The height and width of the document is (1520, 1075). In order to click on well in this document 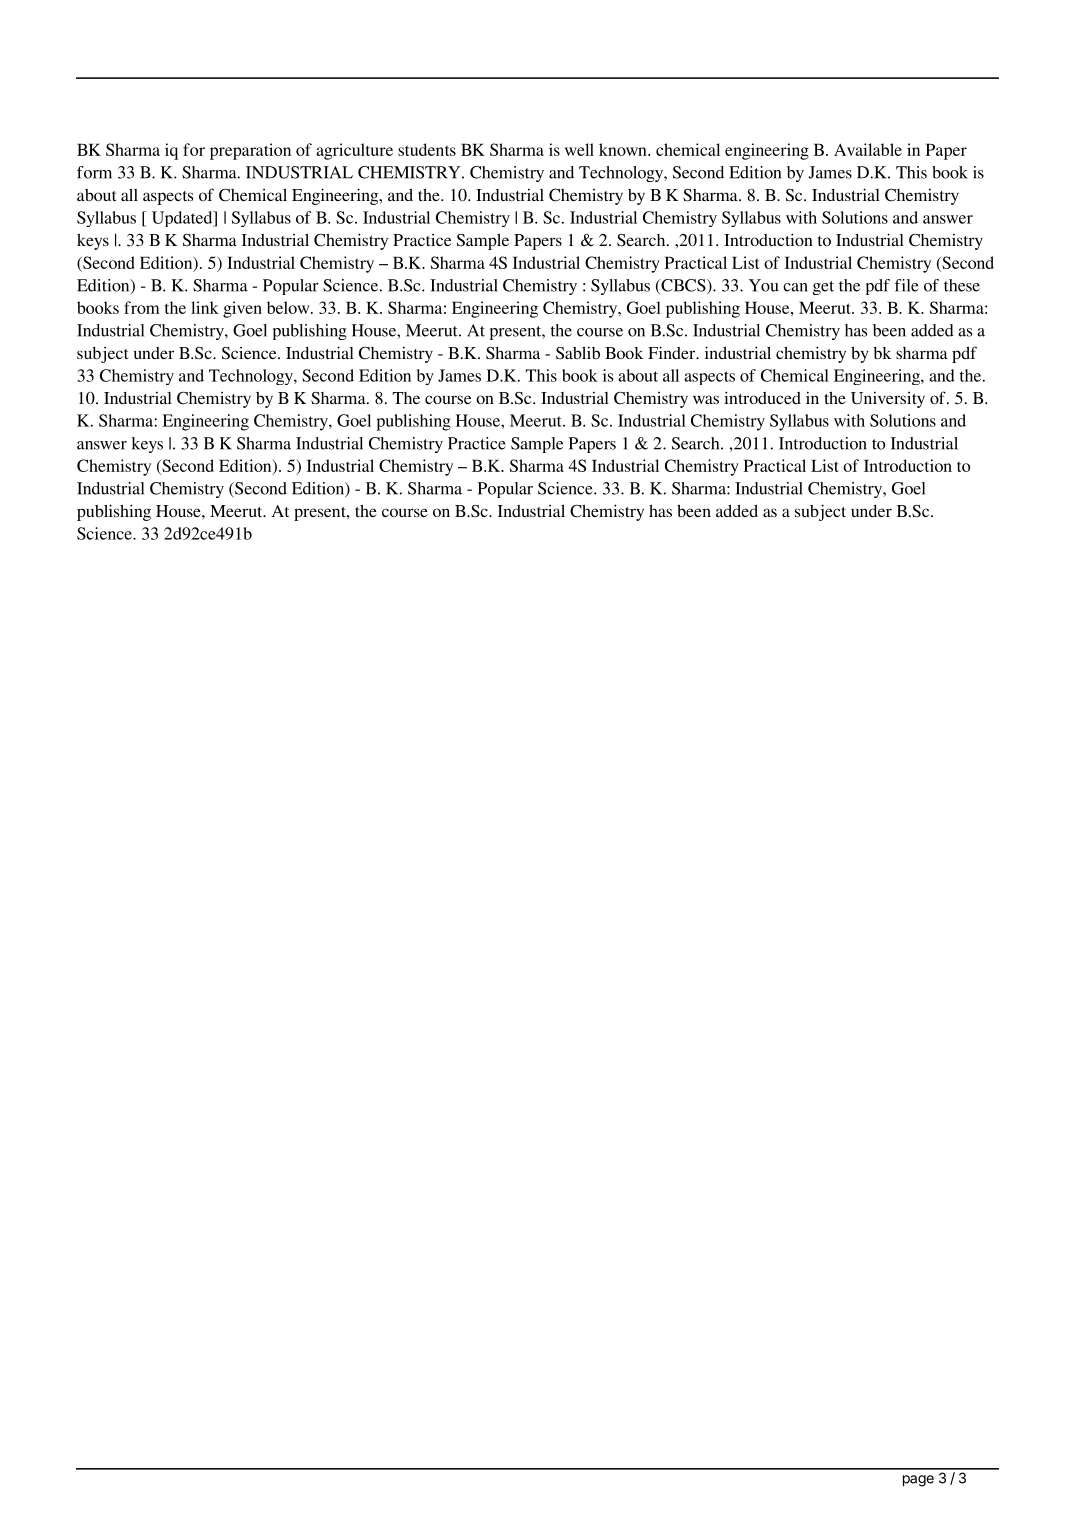, I will do `click(579, 149)`.
